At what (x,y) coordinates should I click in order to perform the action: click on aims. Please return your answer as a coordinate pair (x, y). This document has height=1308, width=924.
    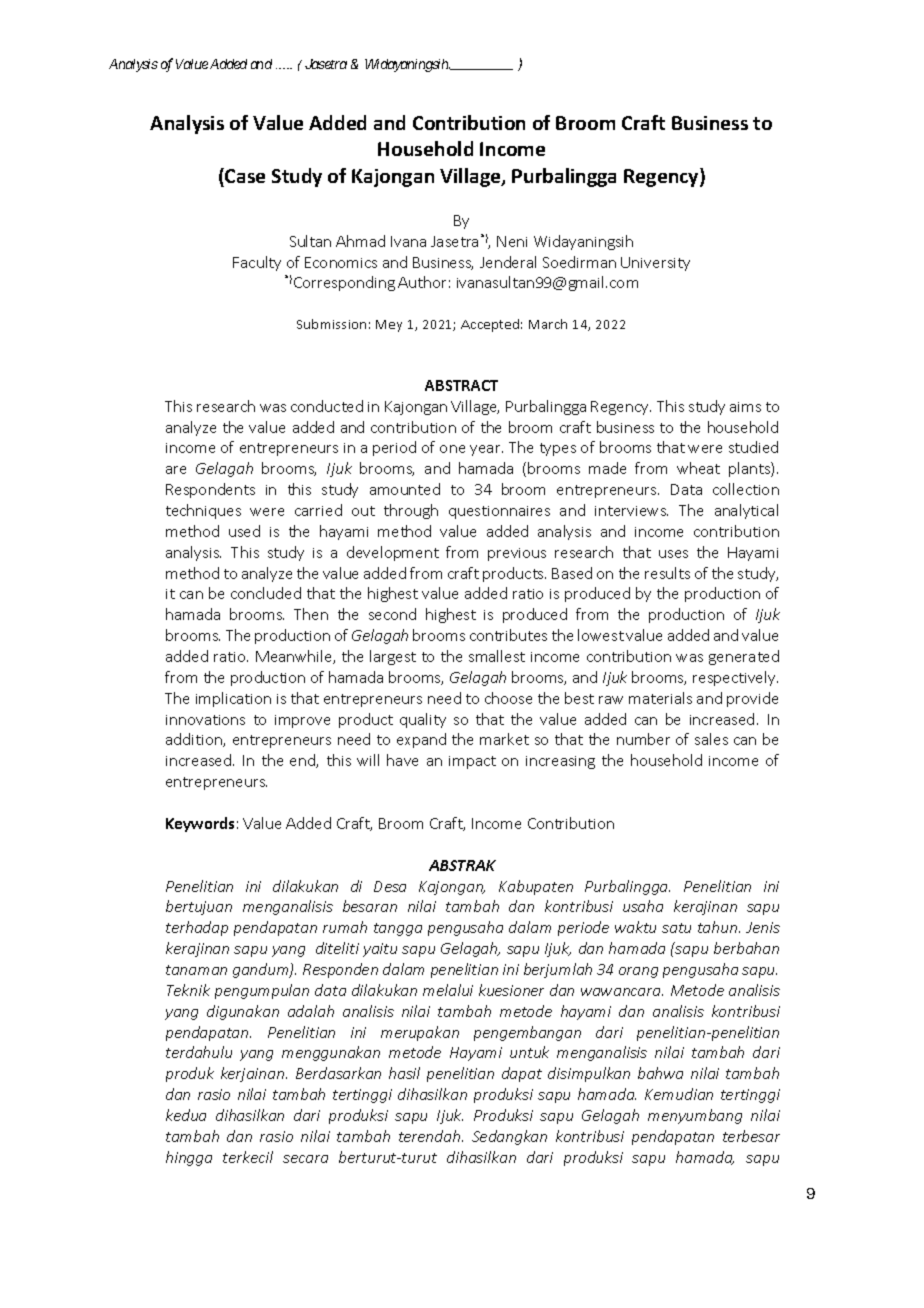
    Looking at the image, I should click on (745, 407).
